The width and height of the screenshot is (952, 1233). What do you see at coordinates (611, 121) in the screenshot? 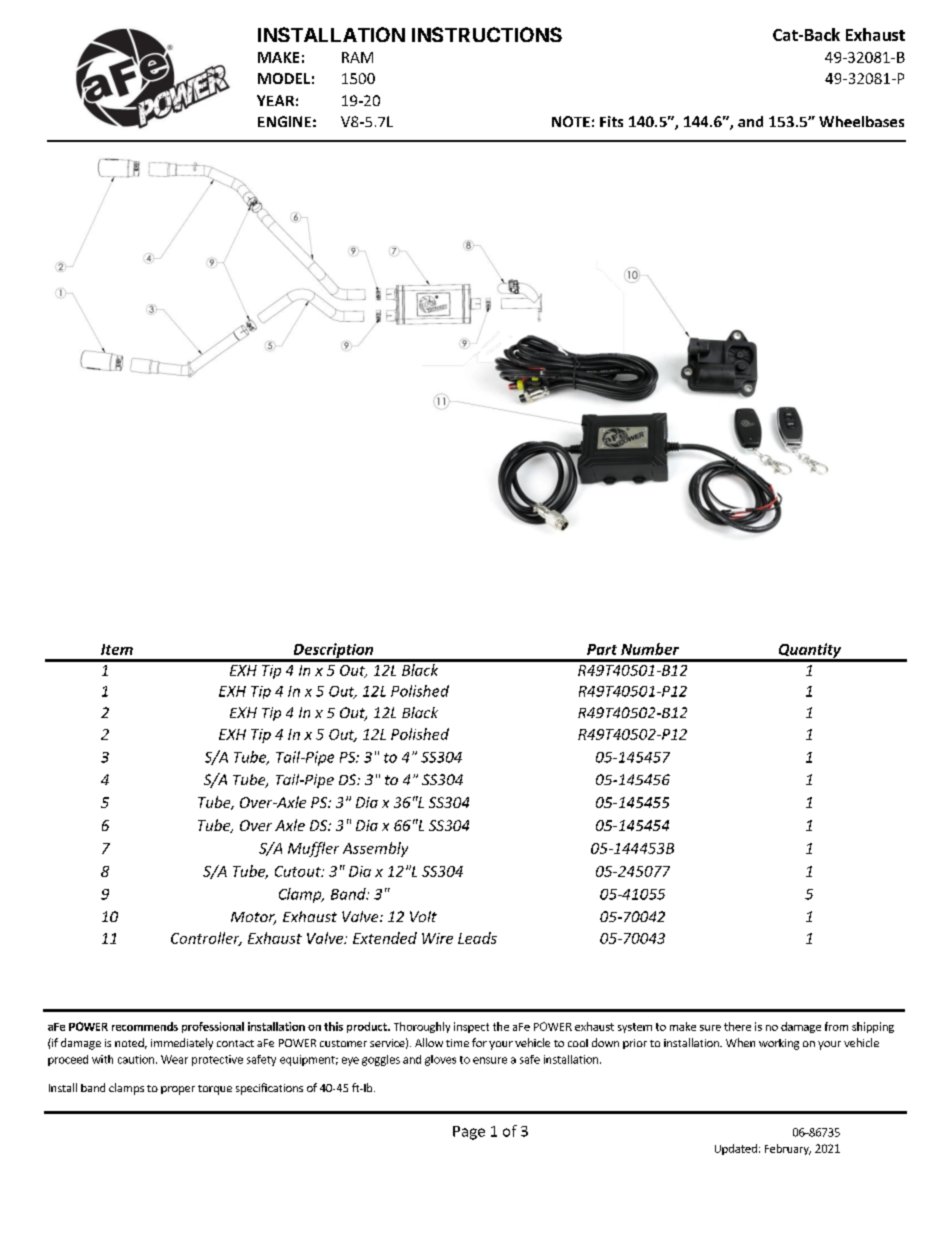
I see `Fits` at bounding box center [611, 121].
